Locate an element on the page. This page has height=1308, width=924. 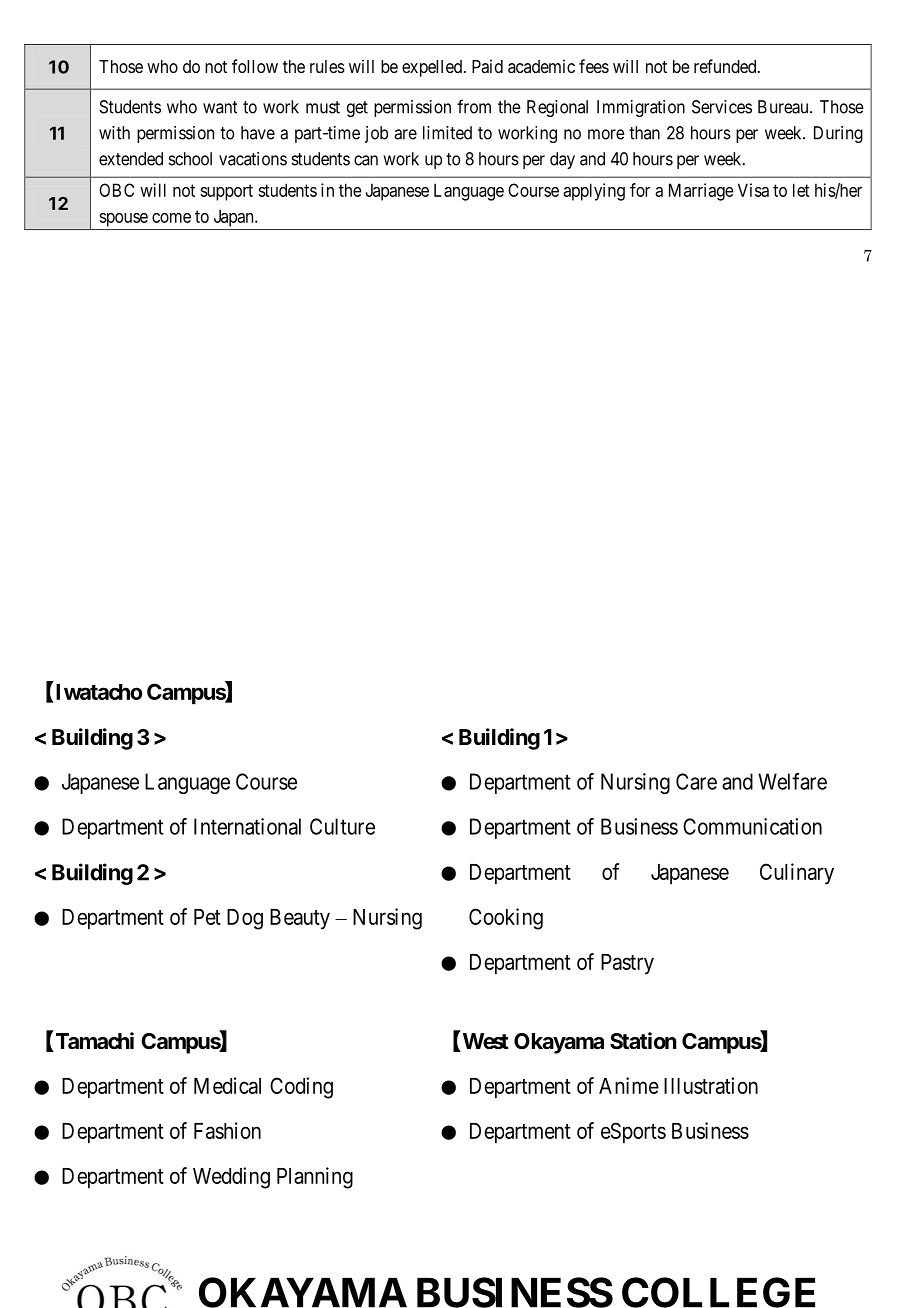
Pet is located at coordinates (207, 917).
